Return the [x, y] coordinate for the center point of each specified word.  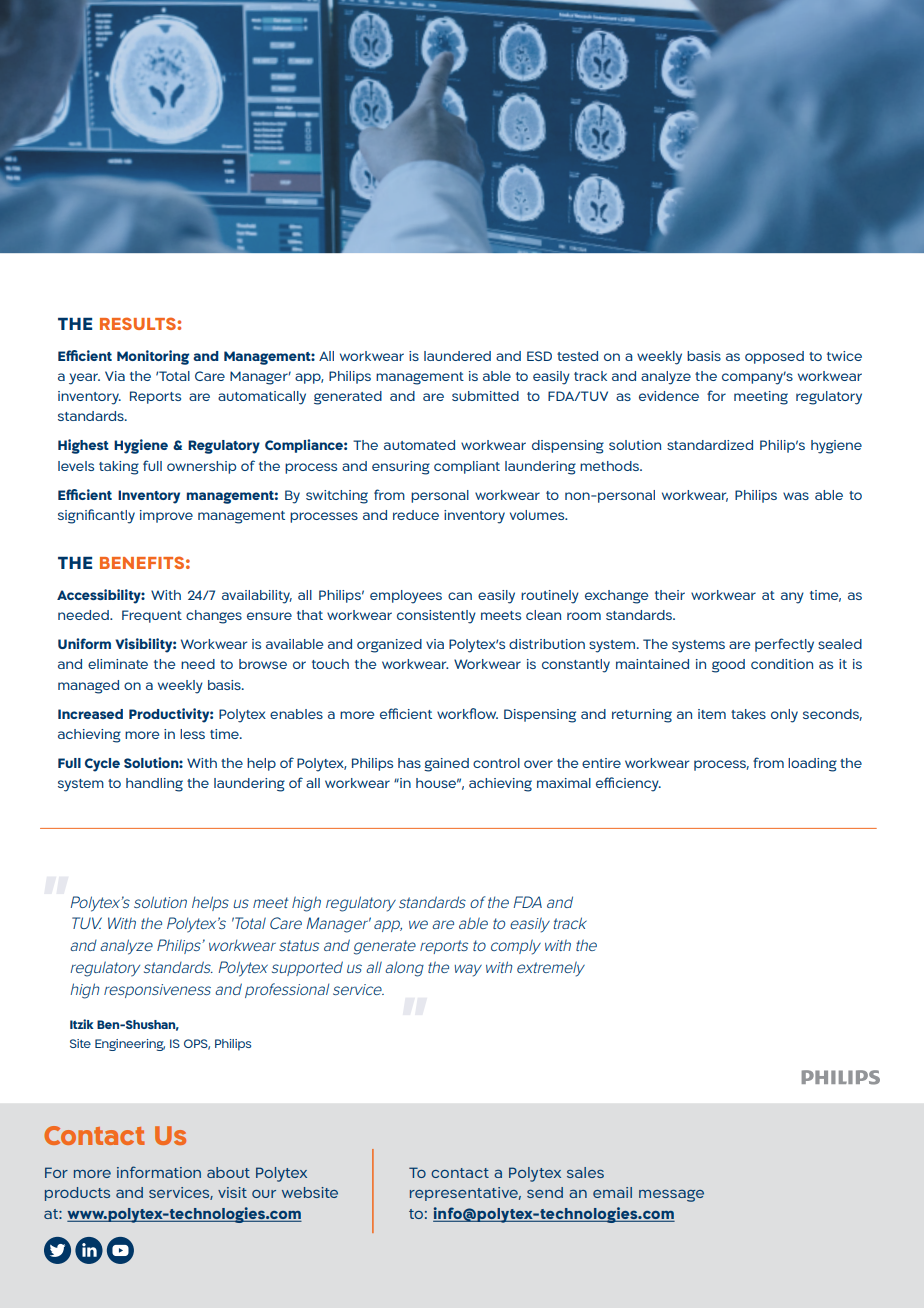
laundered [457, 356]
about [228, 1172]
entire [601, 763]
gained [446, 765]
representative [465, 1194]
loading [812, 765]
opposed [774, 357]
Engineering [130, 1045]
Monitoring [153, 357]
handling [154, 785]
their [670, 595]
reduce [416, 515]
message [671, 1195]
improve [166, 516]
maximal [564, 783]
